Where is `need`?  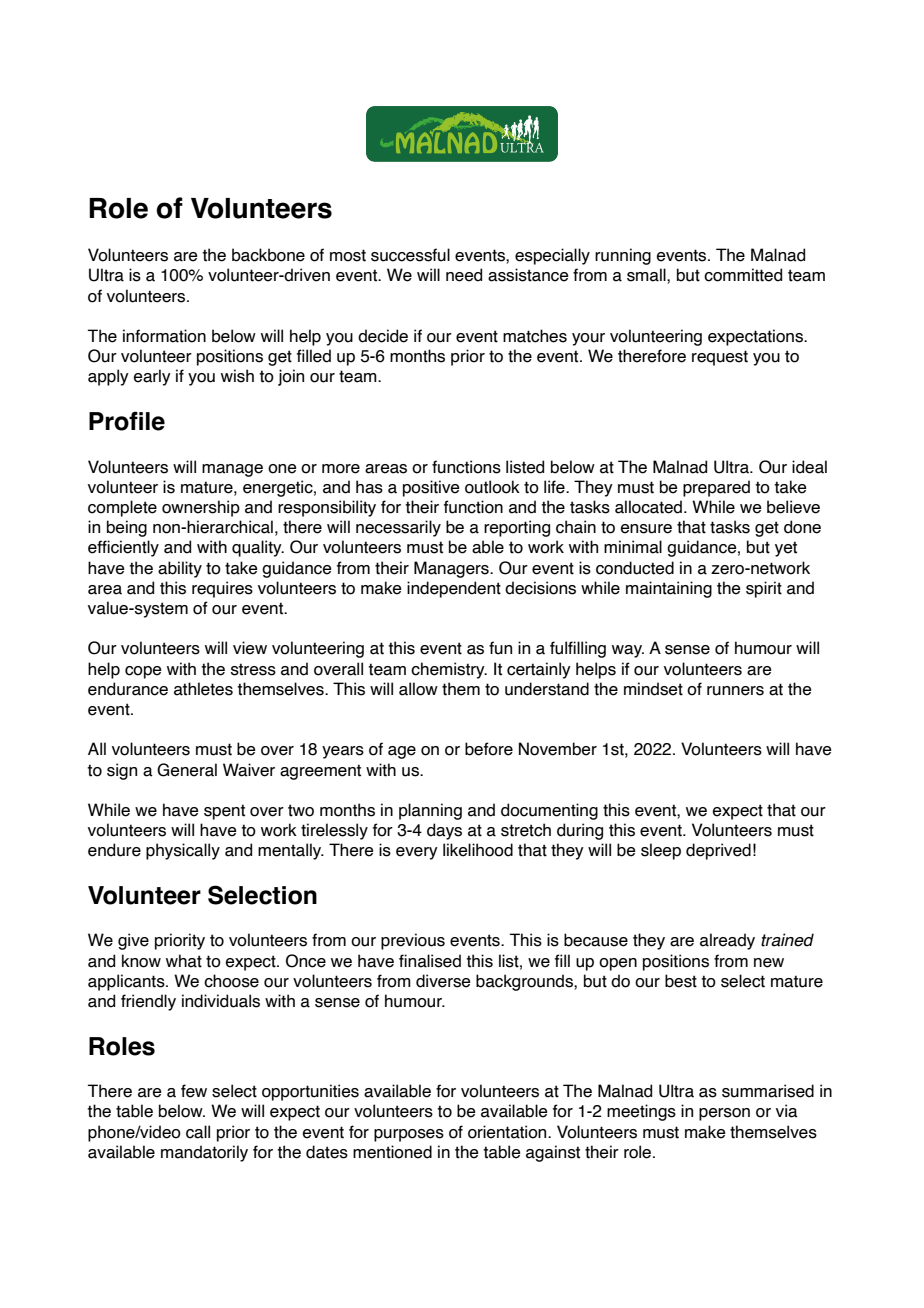 need is located at coordinates (464, 275).
